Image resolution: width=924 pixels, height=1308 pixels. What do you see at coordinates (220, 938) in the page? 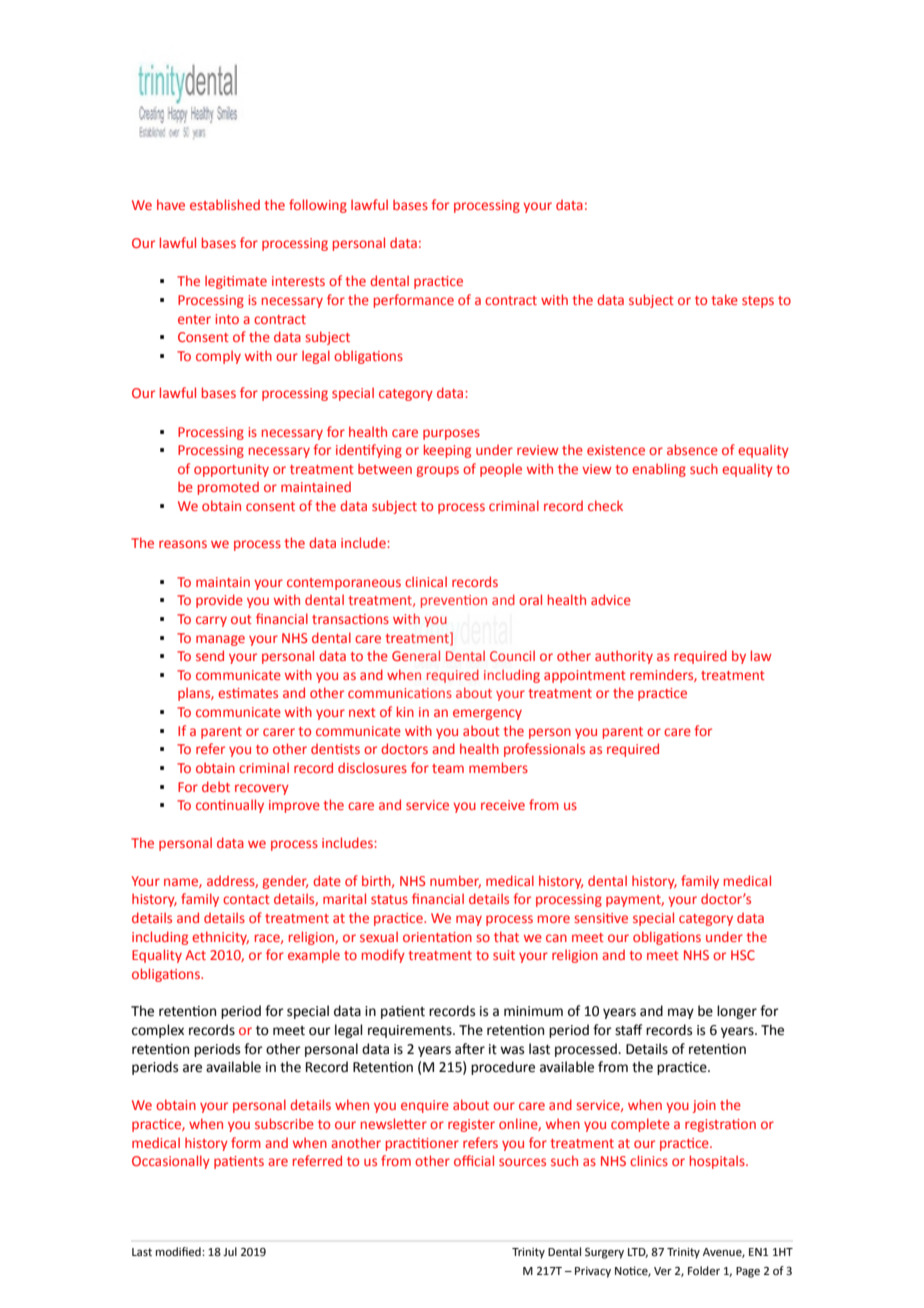
I see `ethnicity` at bounding box center [220, 938].
